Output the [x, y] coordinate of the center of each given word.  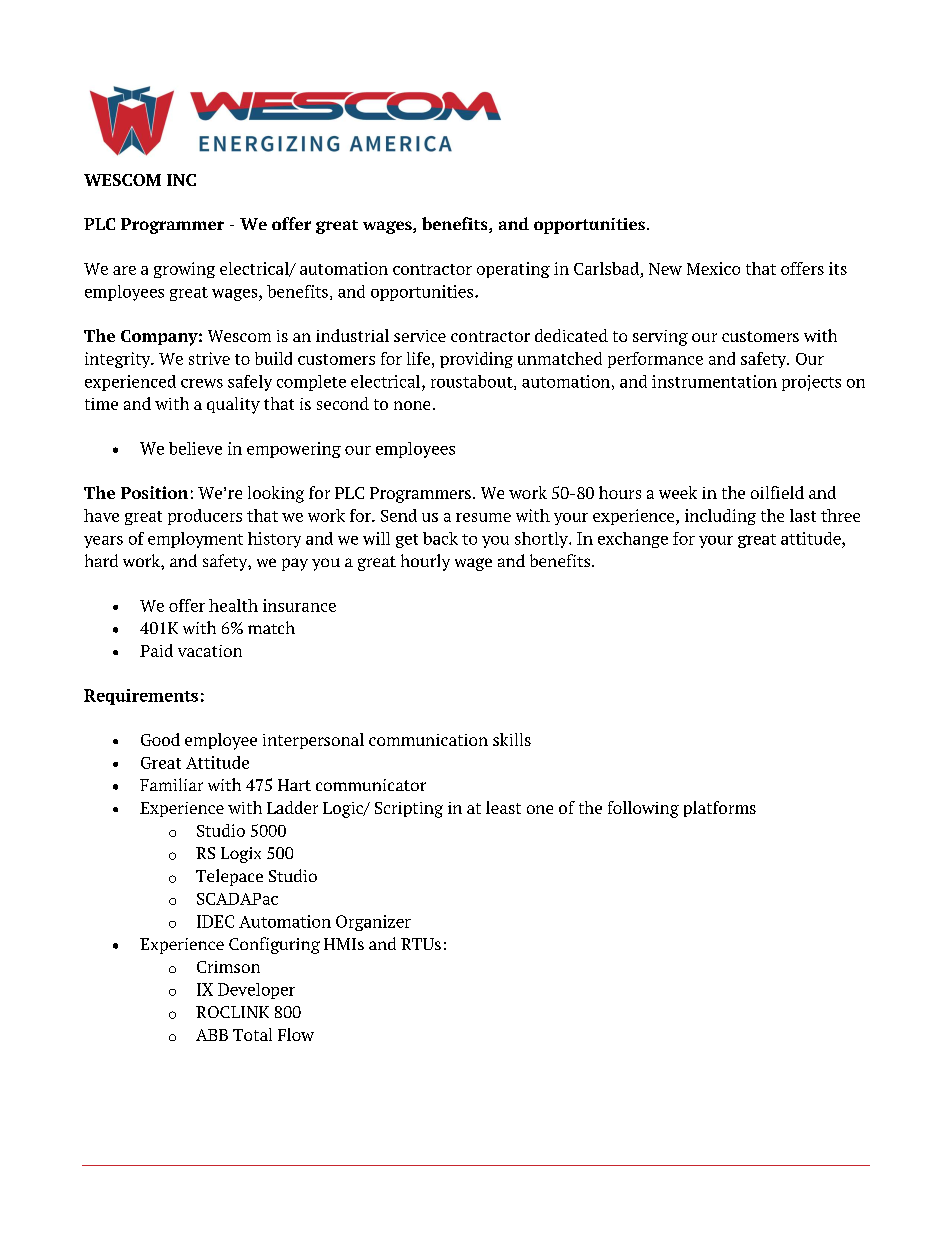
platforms [720, 809]
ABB [212, 1035]
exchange [633, 540]
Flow [296, 1034]
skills [512, 739]
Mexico [713, 268]
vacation [210, 651]
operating [513, 270]
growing [184, 270]
